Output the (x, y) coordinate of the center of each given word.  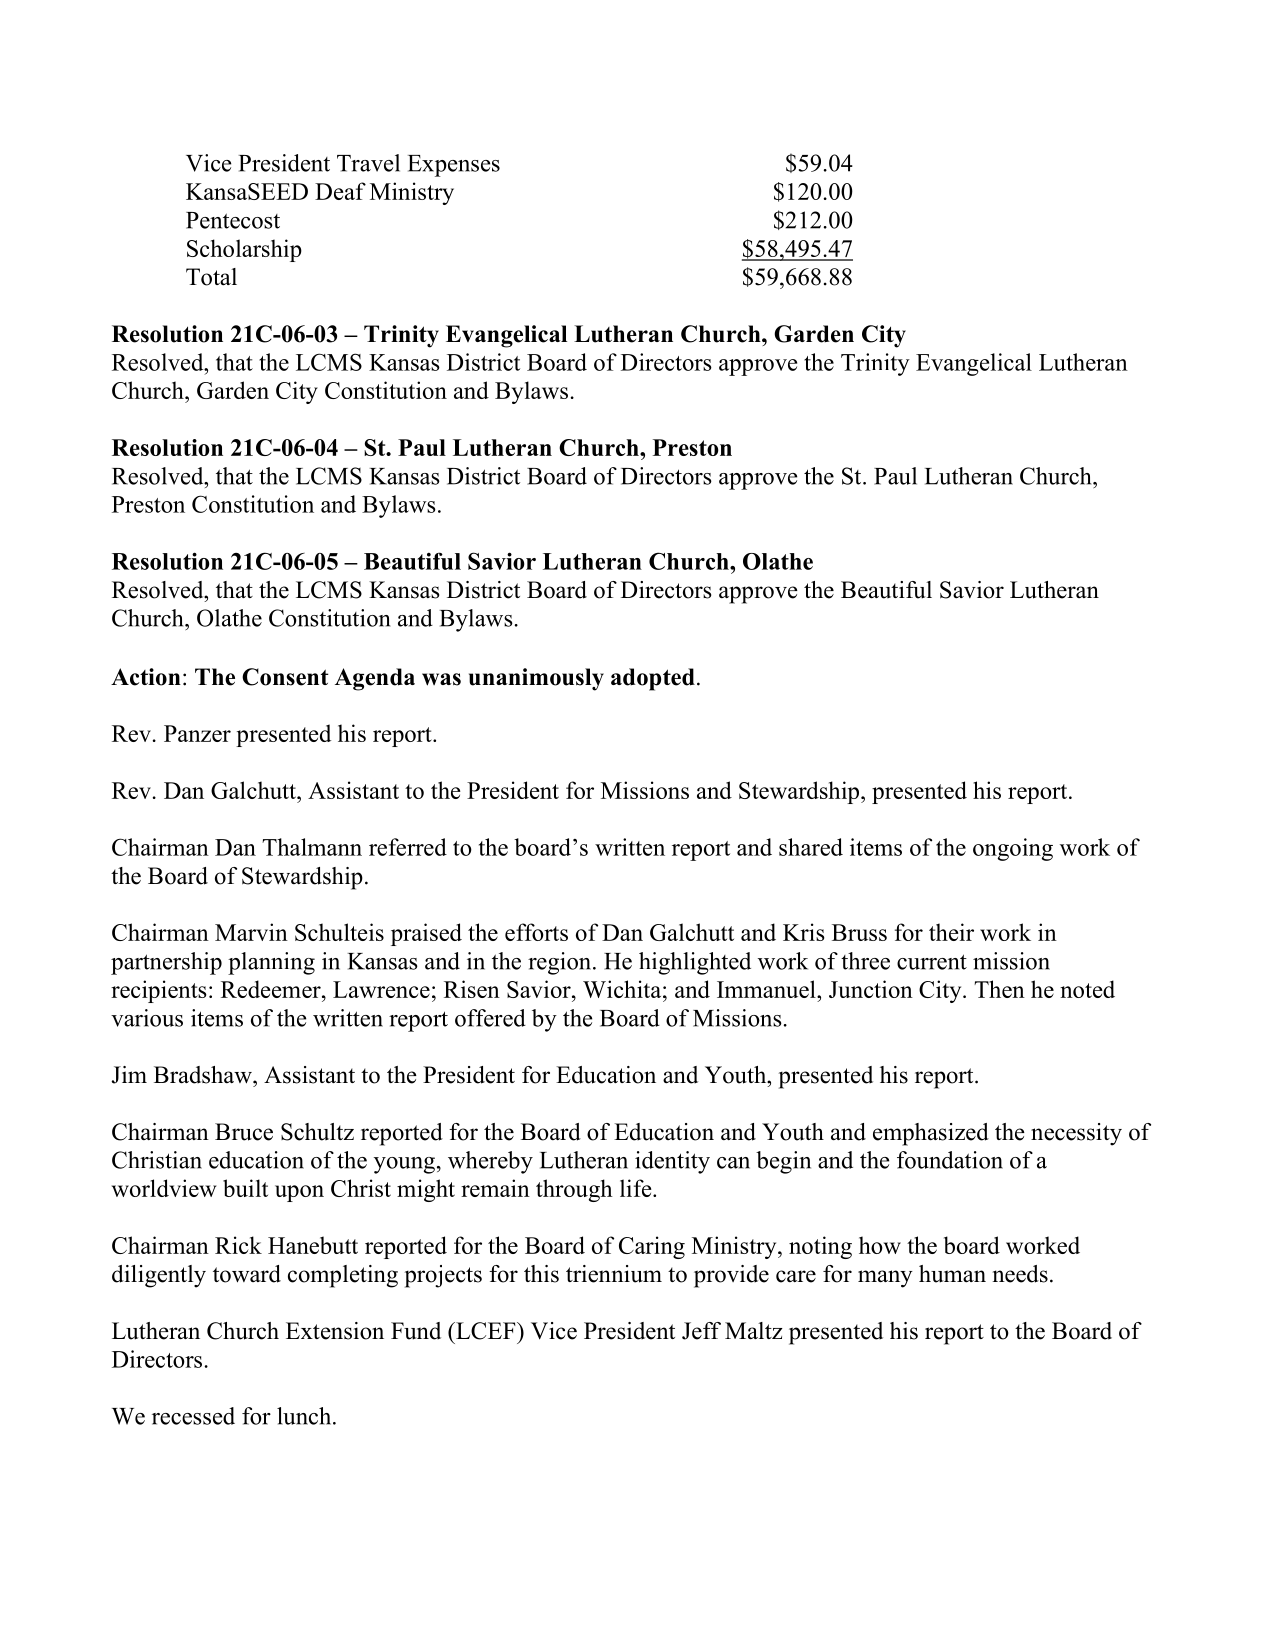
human (952, 1274)
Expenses (454, 166)
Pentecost (233, 220)
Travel (368, 163)
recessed (193, 1416)
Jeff (701, 1331)
